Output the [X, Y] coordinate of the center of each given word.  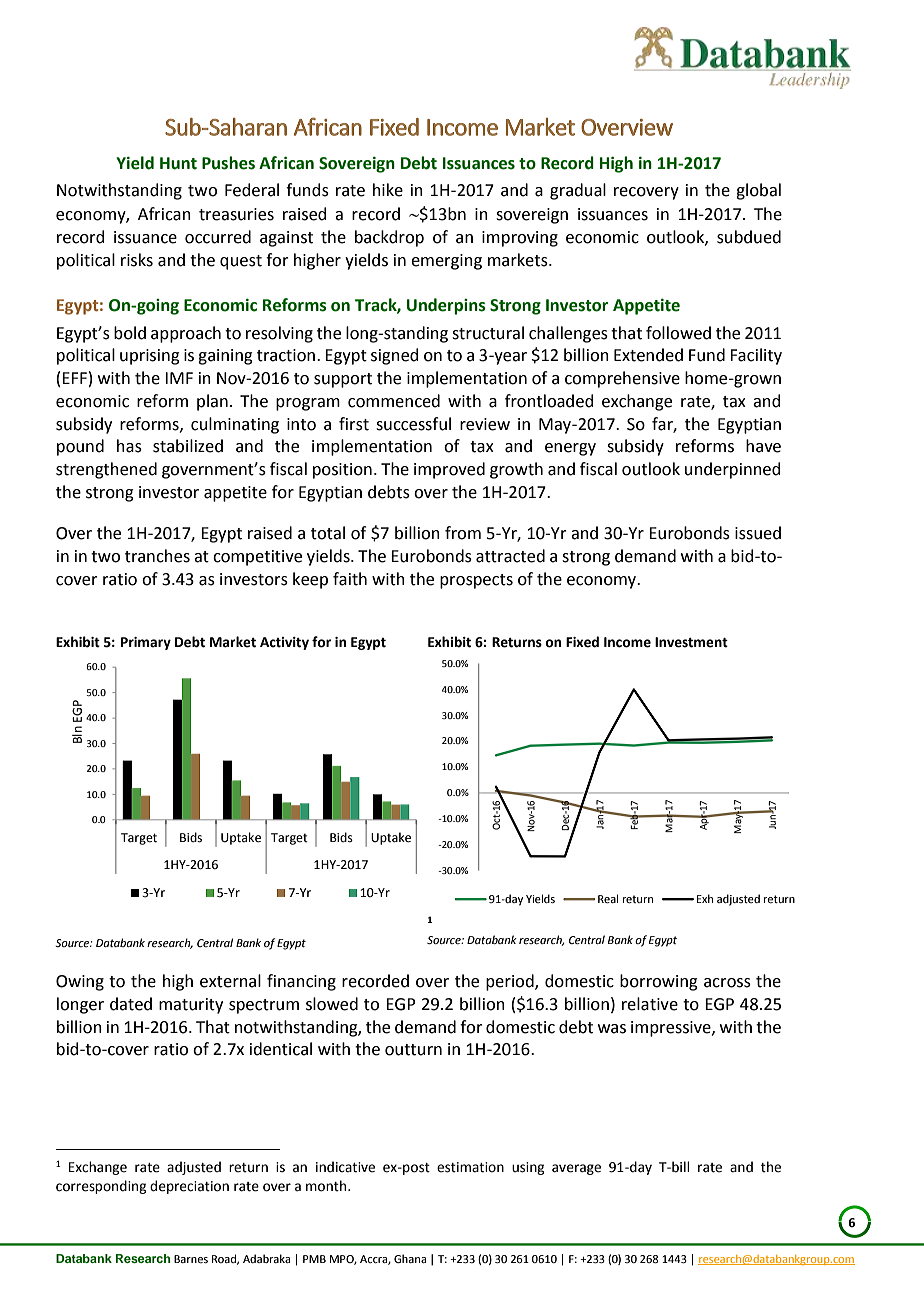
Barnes [191, 1259]
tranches [157, 556]
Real [608, 898]
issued [758, 533]
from [463, 533]
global [758, 191]
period [511, 982]
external [230, 981]
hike [388, 190]
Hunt [178, 163]
